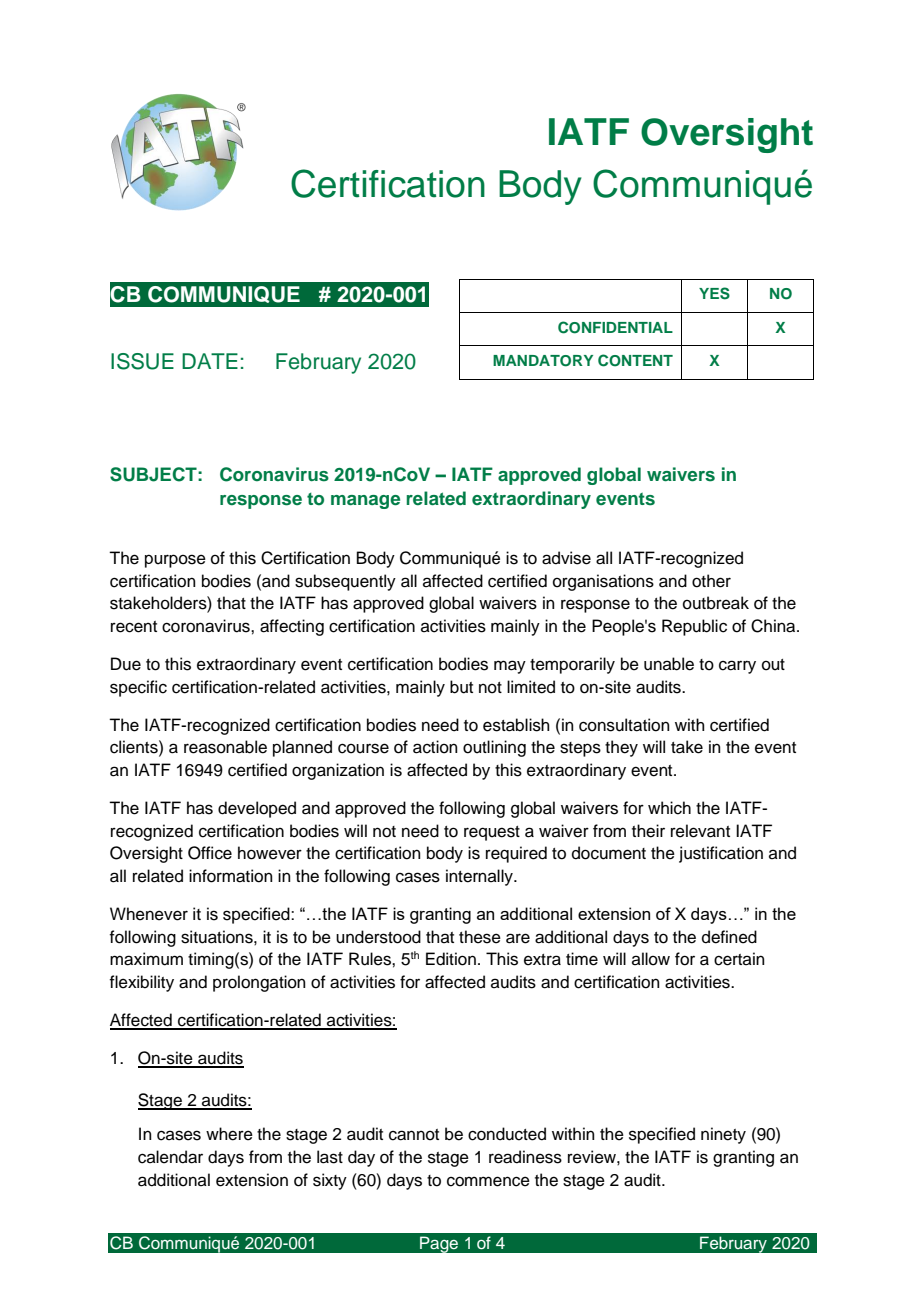  I want to click on cannot, so click(414, 1135).
